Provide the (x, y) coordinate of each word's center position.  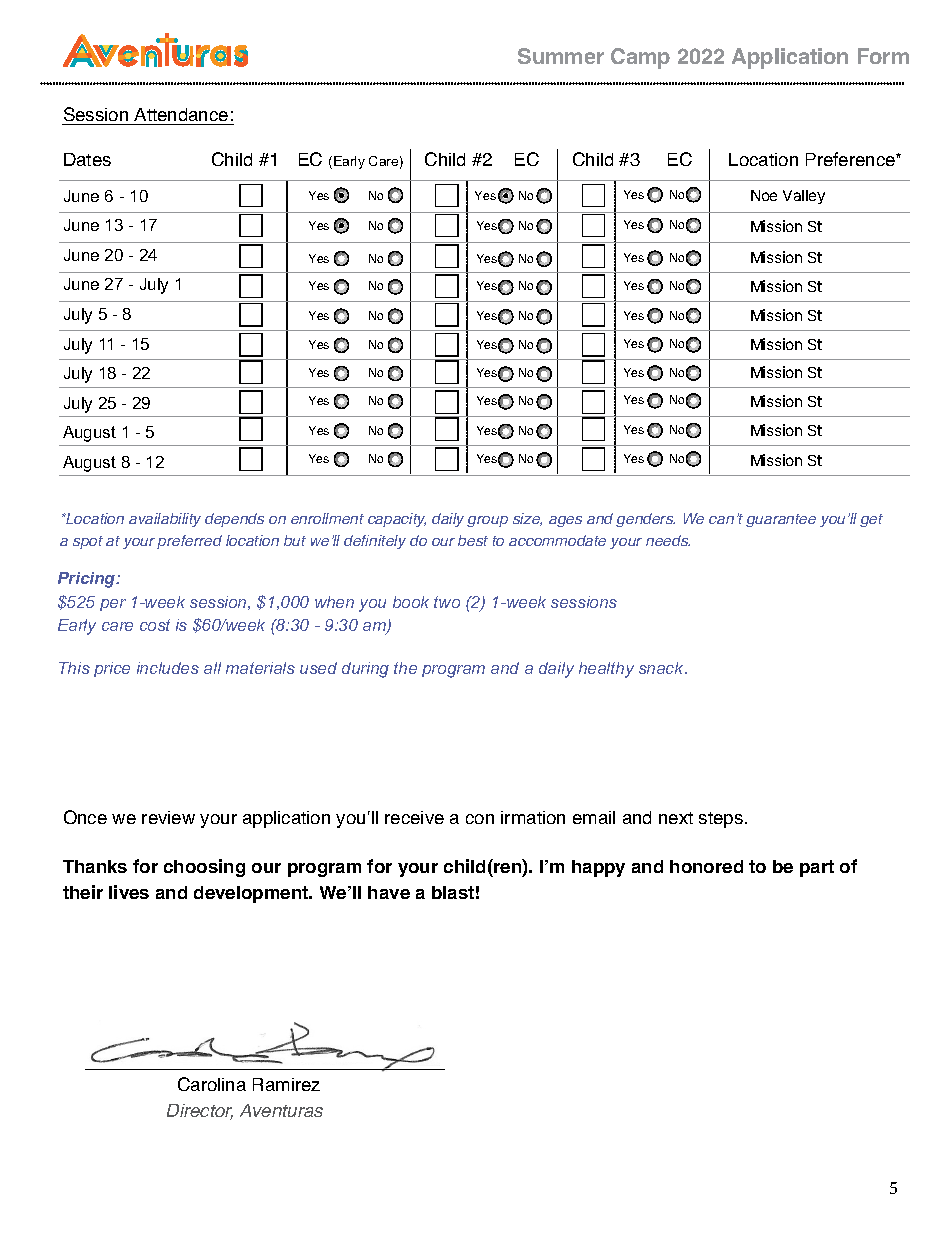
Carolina (212, 1084)
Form (883, 56)
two (447, 602)
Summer (561, 56)
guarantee (781, 520)
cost (155, 625)
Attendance (181, 114)
